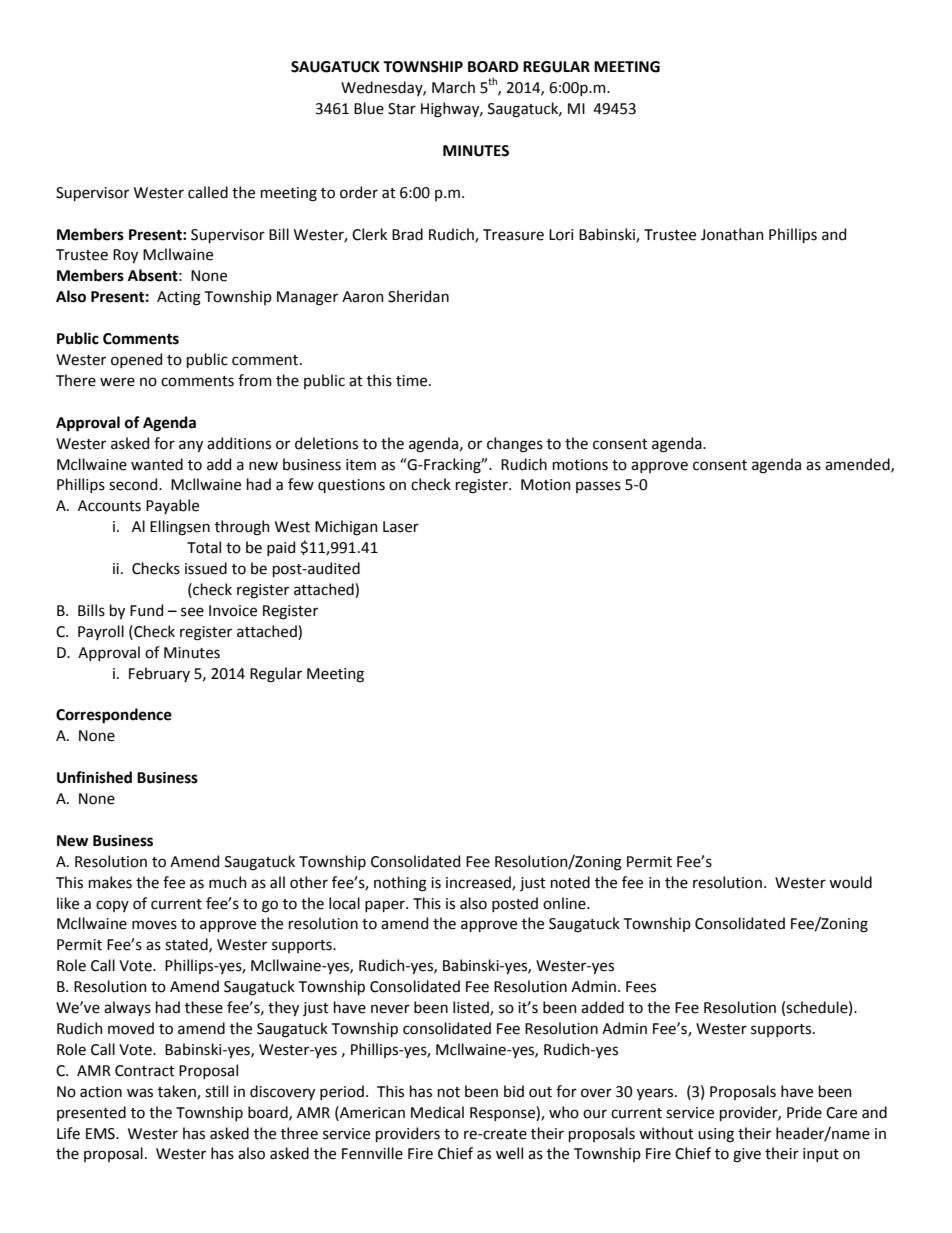 Image resolution: width=952 pixels, height=1233 pixels. Describe the element at coordinates (598, 487) in the screenshot. I see `passes` at that location.
